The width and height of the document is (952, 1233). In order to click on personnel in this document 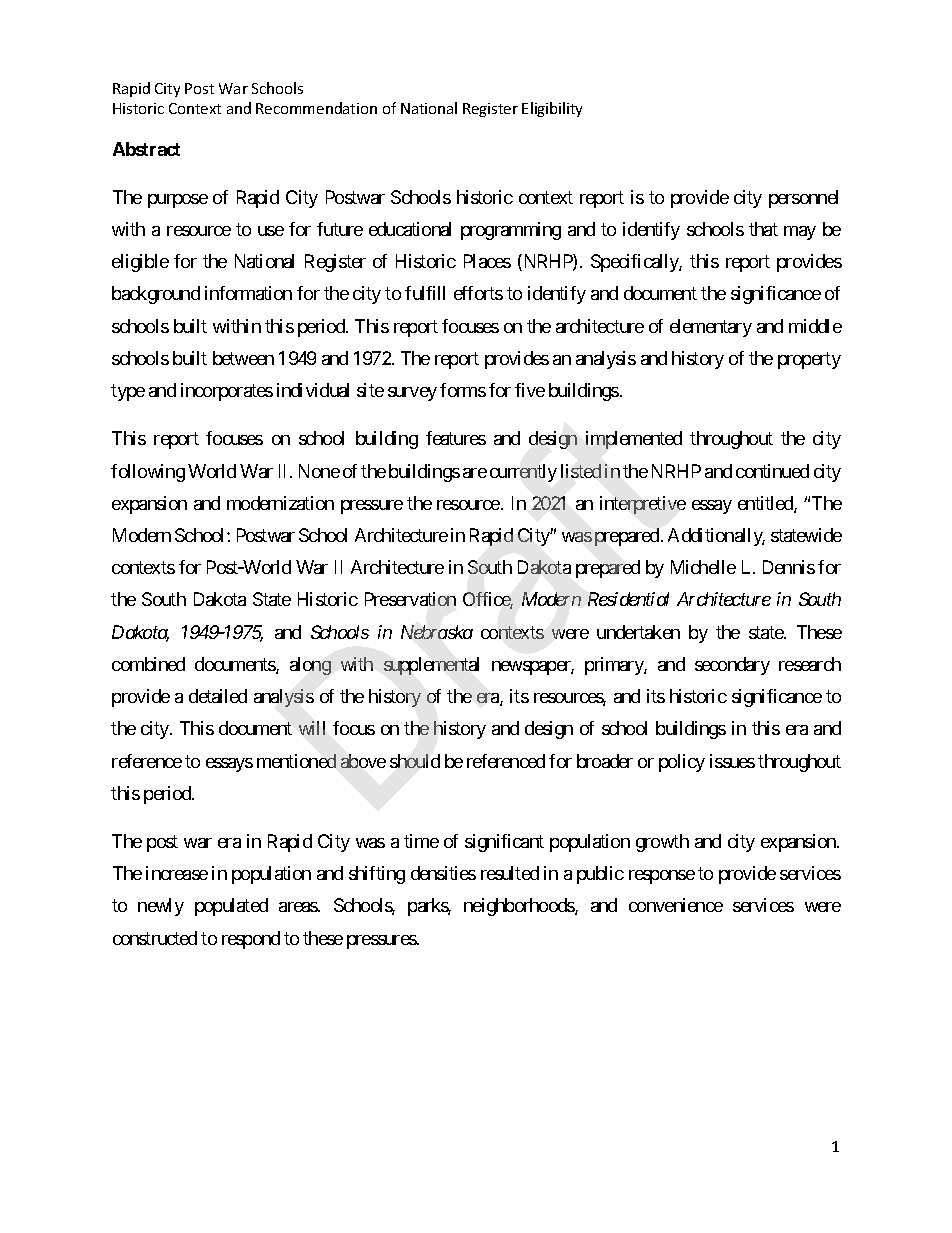, I will do `click(803, 199)`.
